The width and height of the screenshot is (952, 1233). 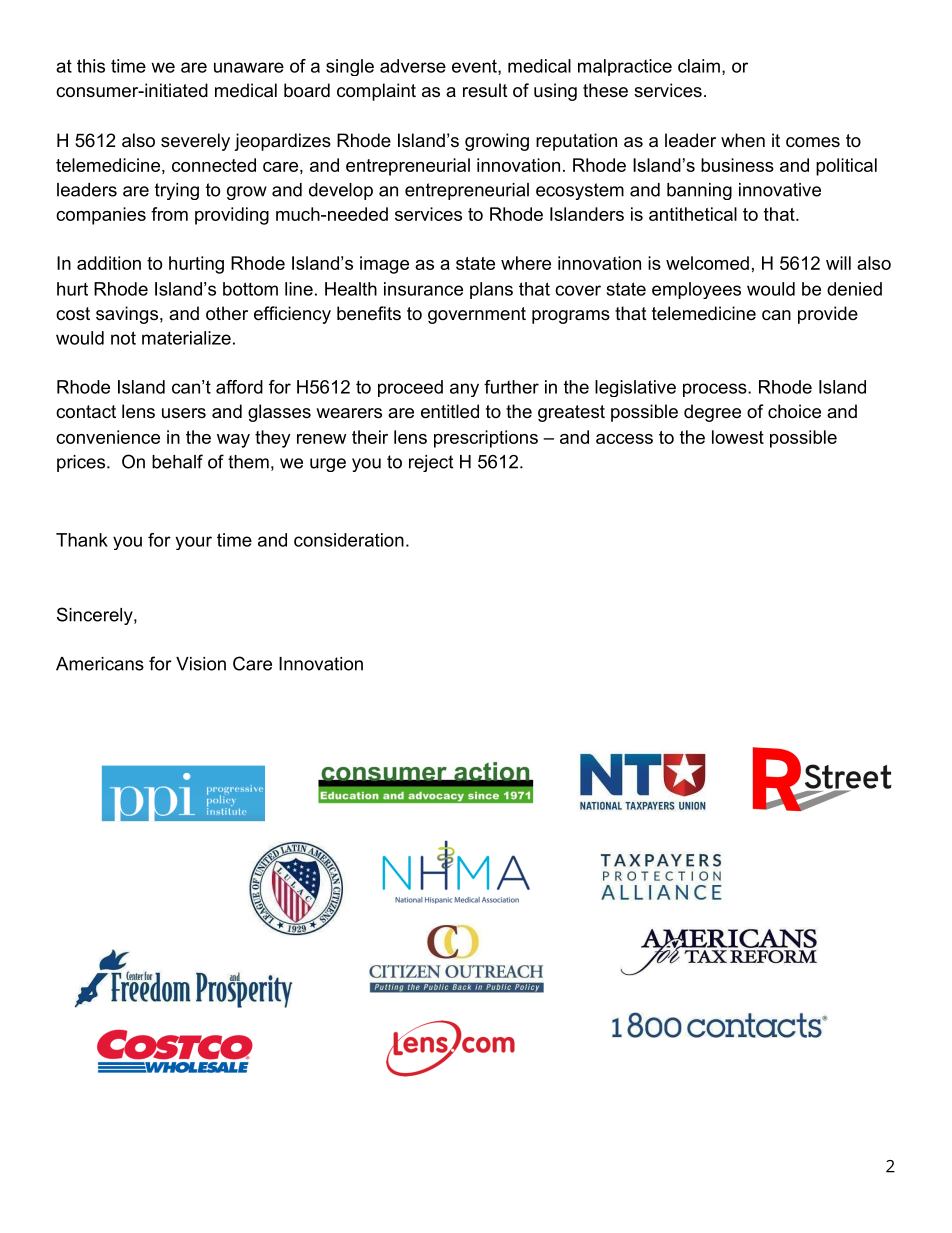 What do you see at coordinates (193, 543) in the screenshot?
I see `your` at bounding box center [193, 543].
